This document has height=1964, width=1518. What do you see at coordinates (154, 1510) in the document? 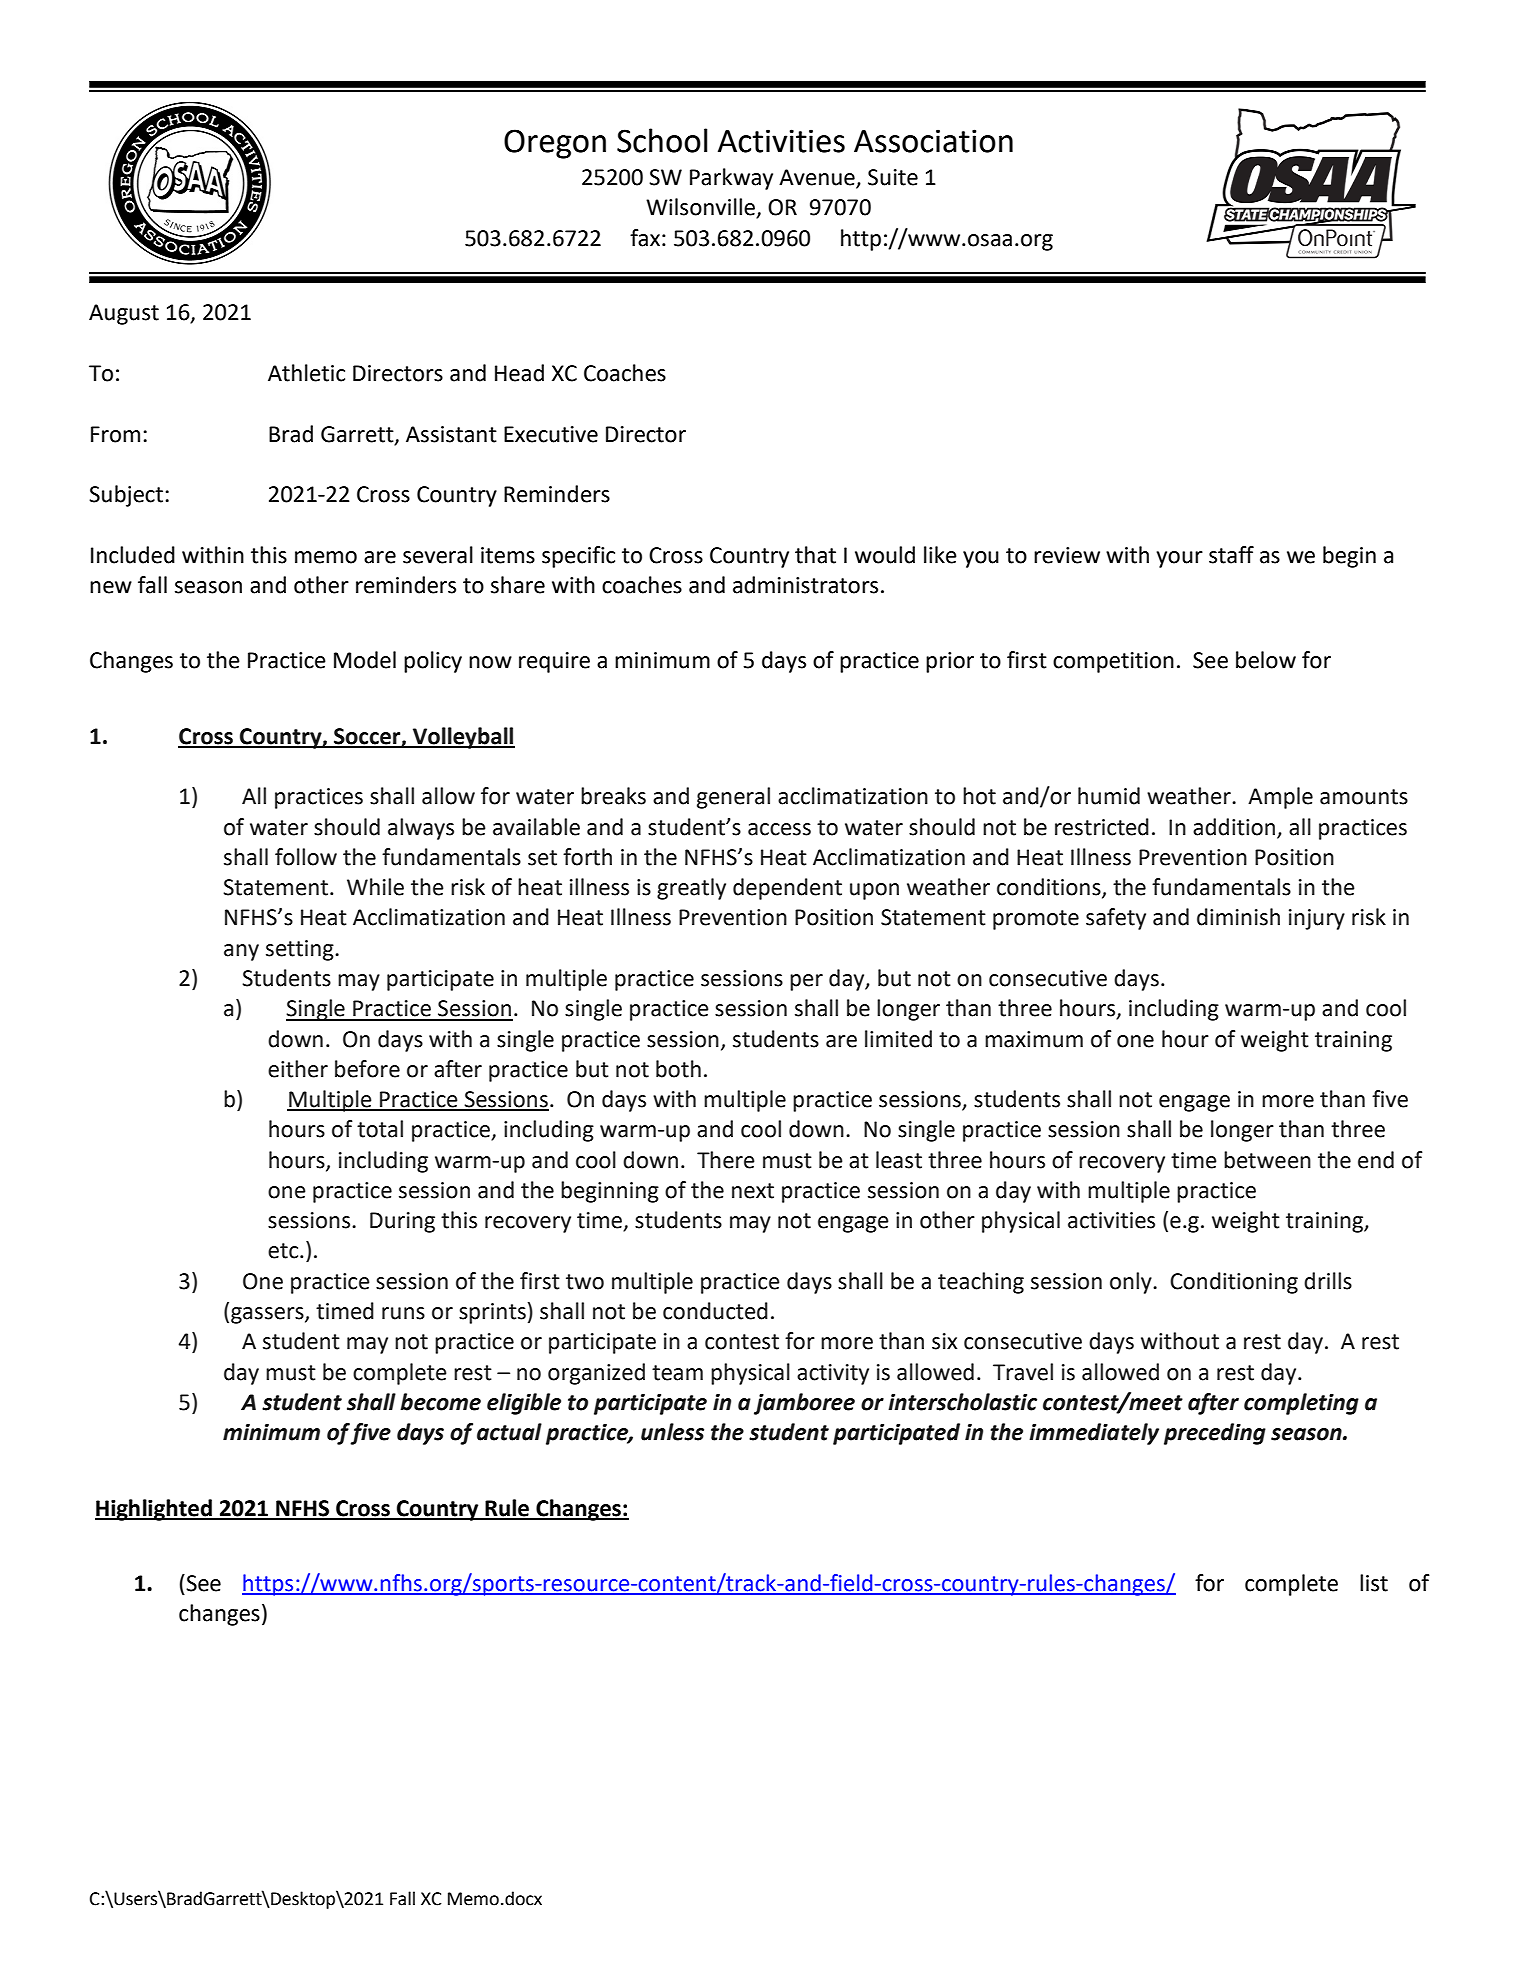
I see `Highlighted` at bounding box center [154, 1510].
